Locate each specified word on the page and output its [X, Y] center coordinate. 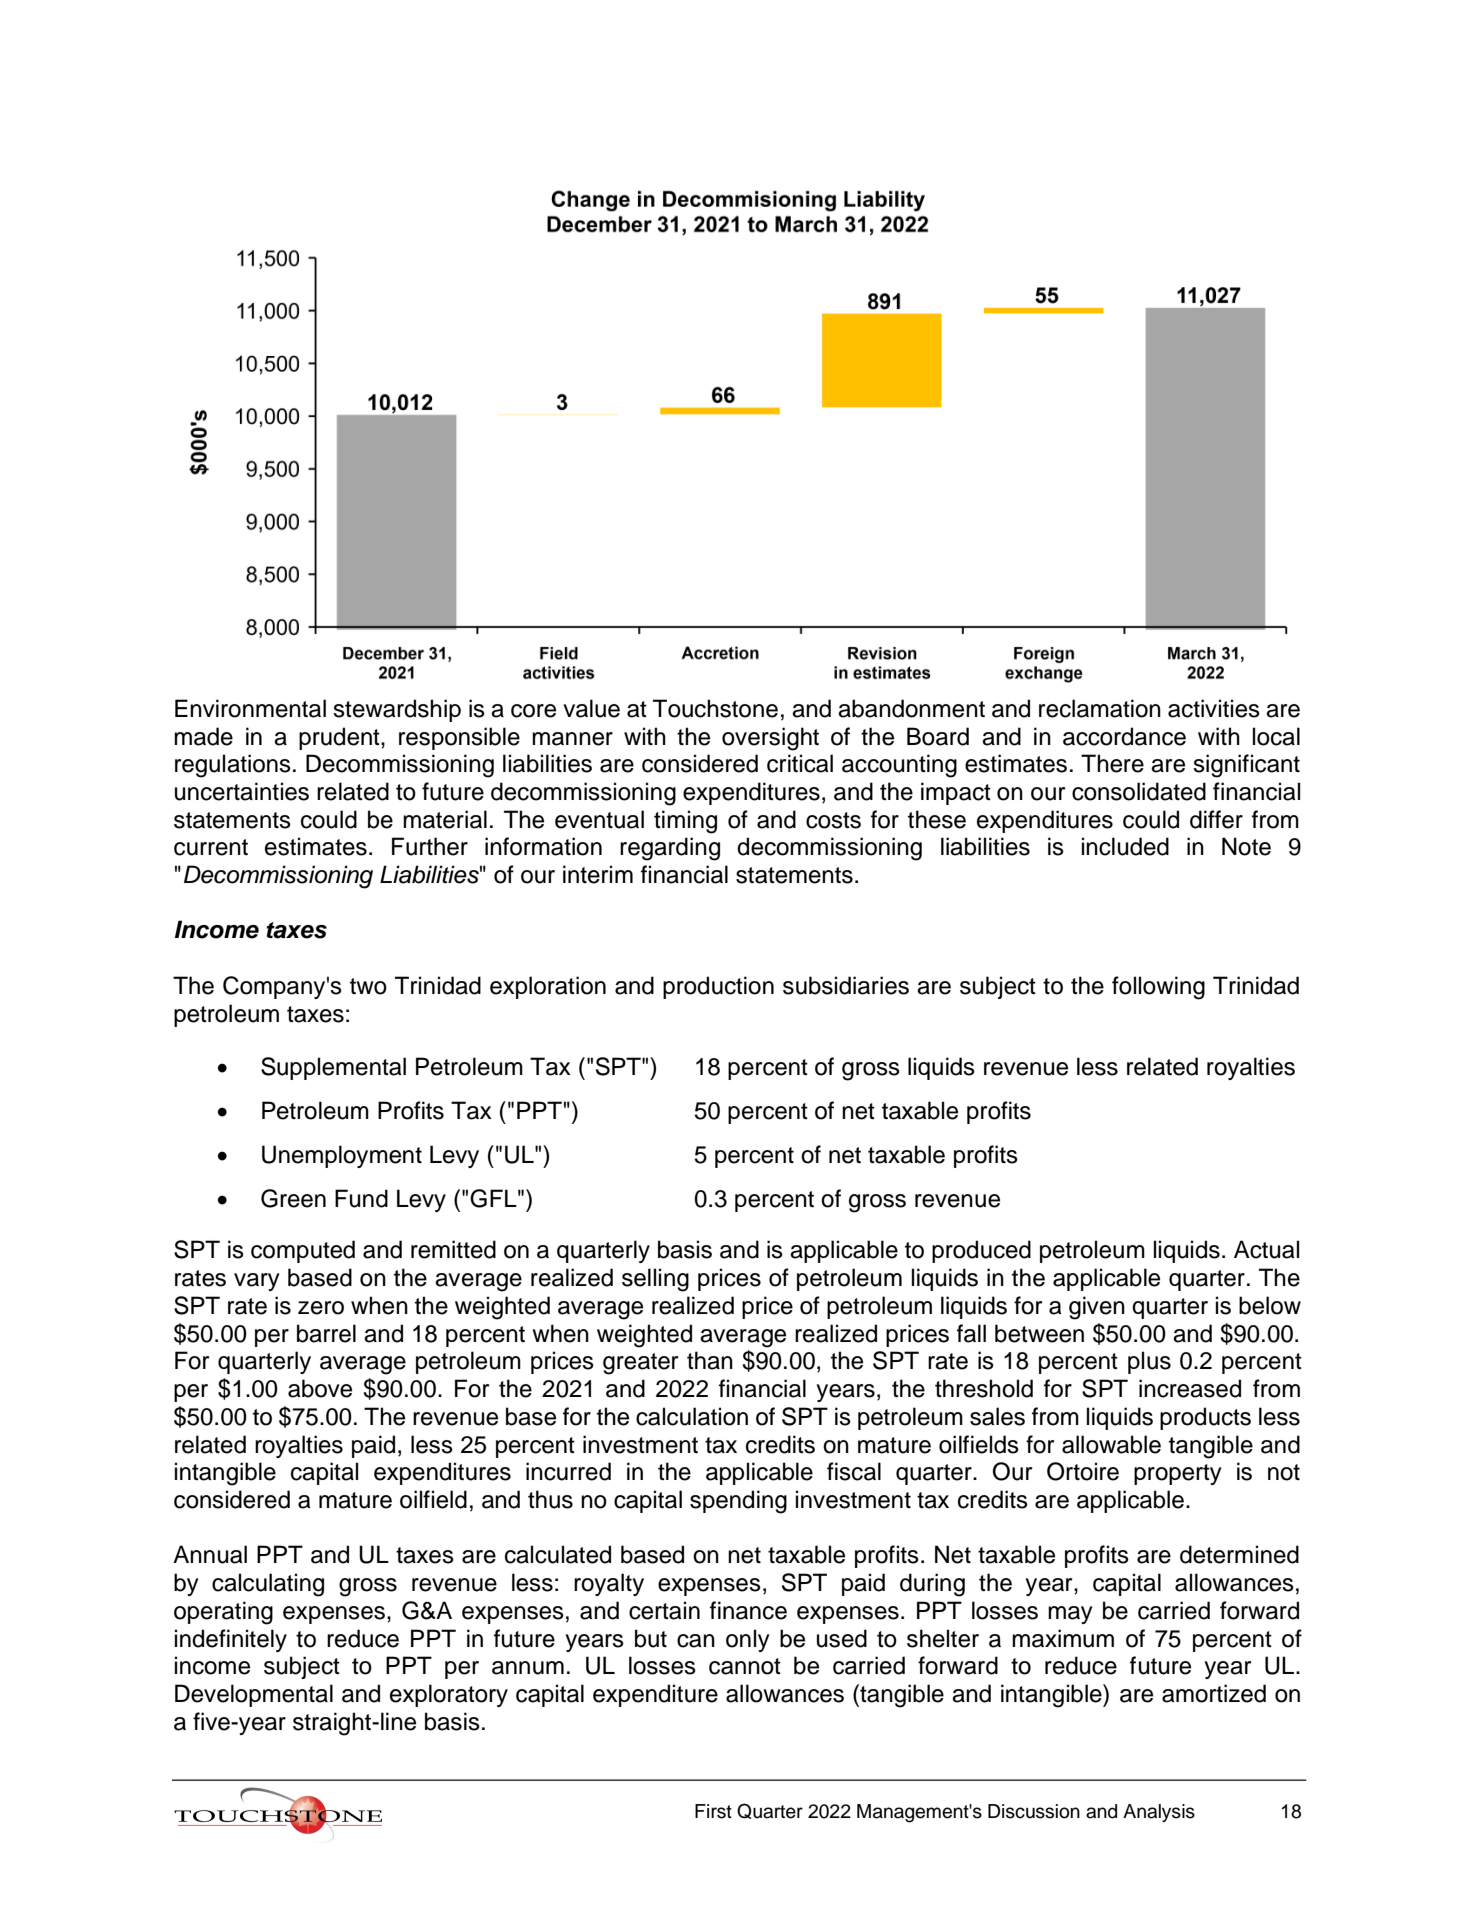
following [1158, 988]
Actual [1266, 1249]
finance [748, 1610]
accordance [1124, 736]
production [718, 987]
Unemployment [342, 1156]
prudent [340, 738]
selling [655, 1280]
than [710, 1360]
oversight [770, 739]
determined [1239, 1554]
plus [1149, 1362]
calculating [268, 1585]
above [320, 1388]
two [368, 986]
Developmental [254, 1695]
